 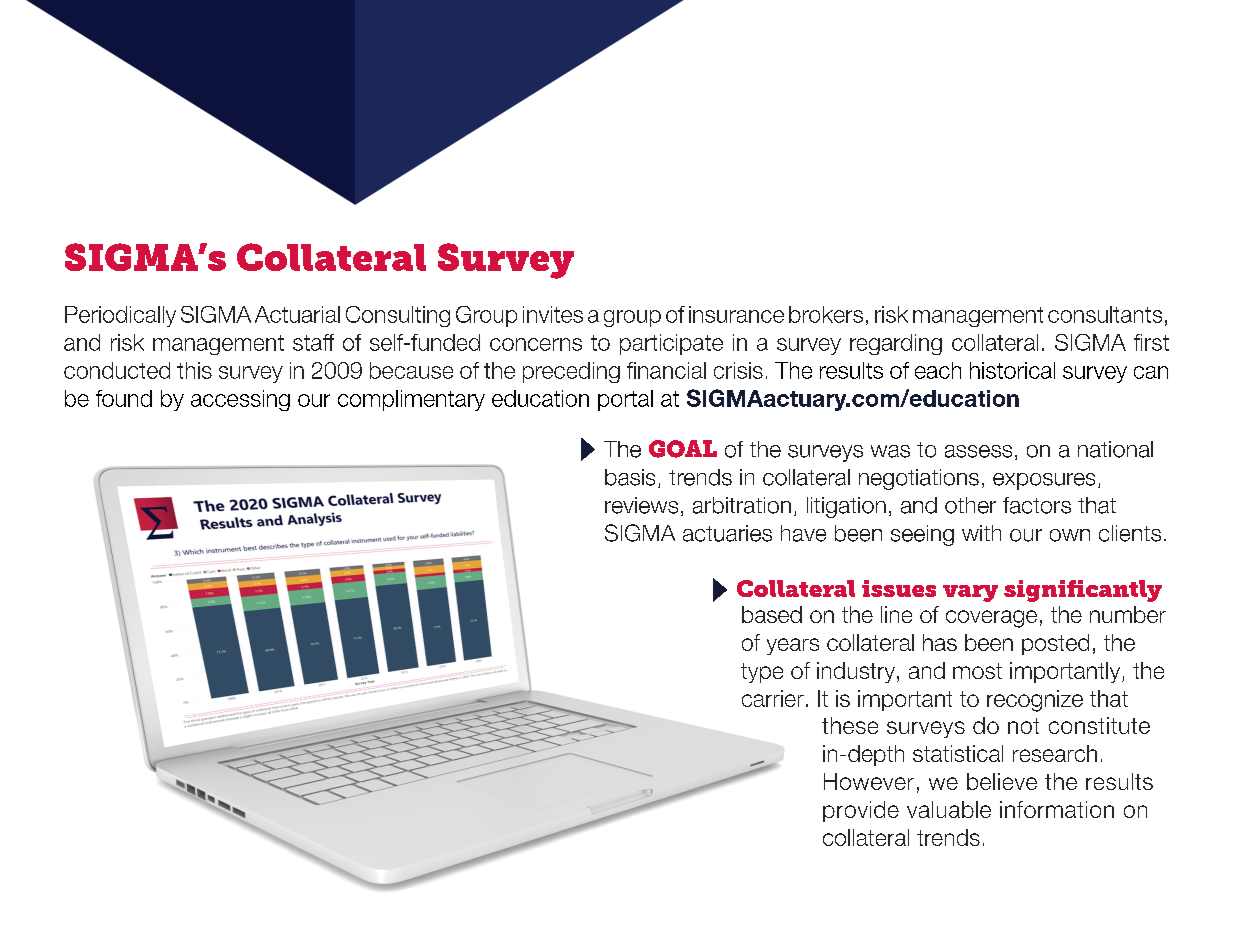 I want to click on assess, so click(x=978, y=451).
